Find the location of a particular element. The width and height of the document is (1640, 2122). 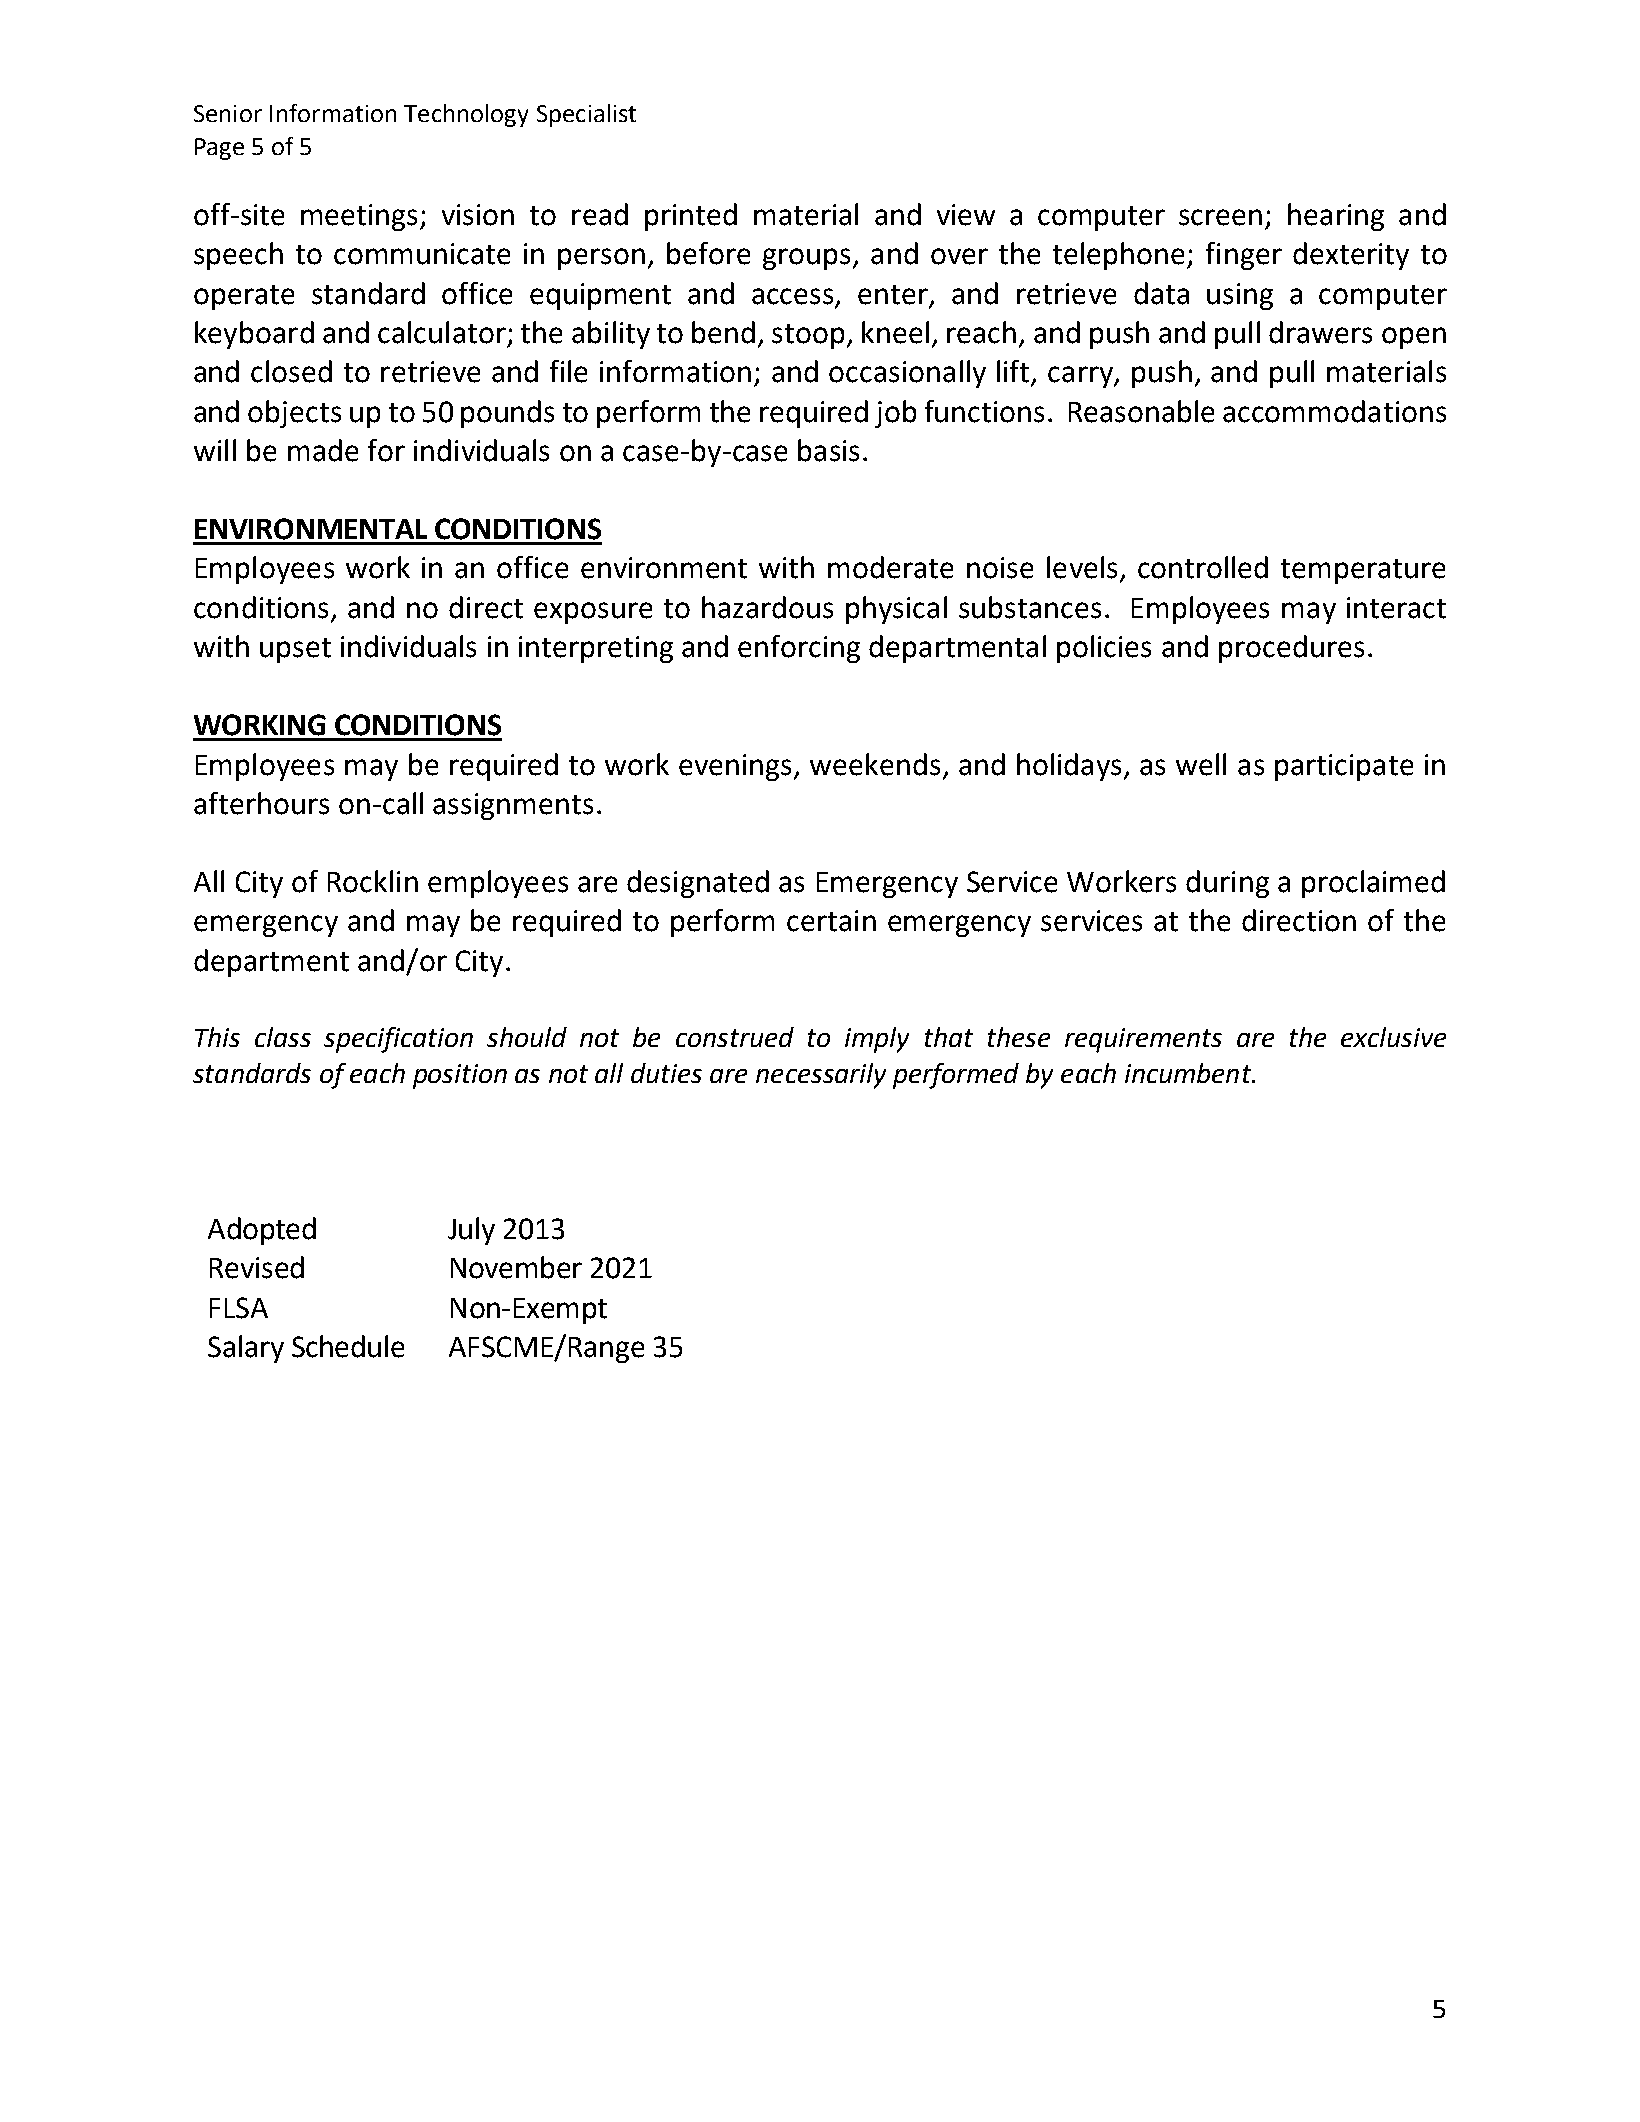

during is located at coordinates (1227, 884).
